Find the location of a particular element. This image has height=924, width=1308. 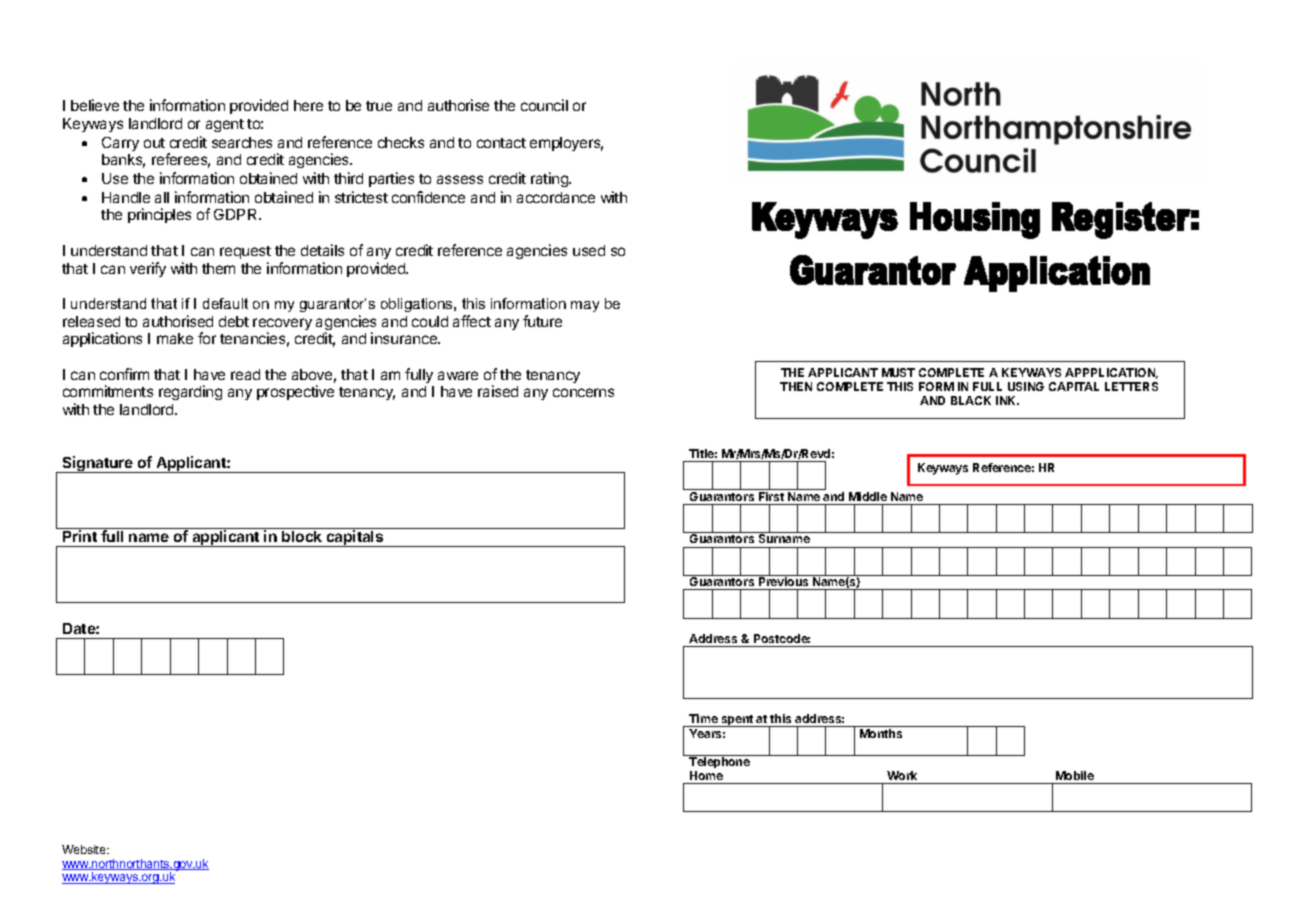

council is located at coordinates (544, 105).
